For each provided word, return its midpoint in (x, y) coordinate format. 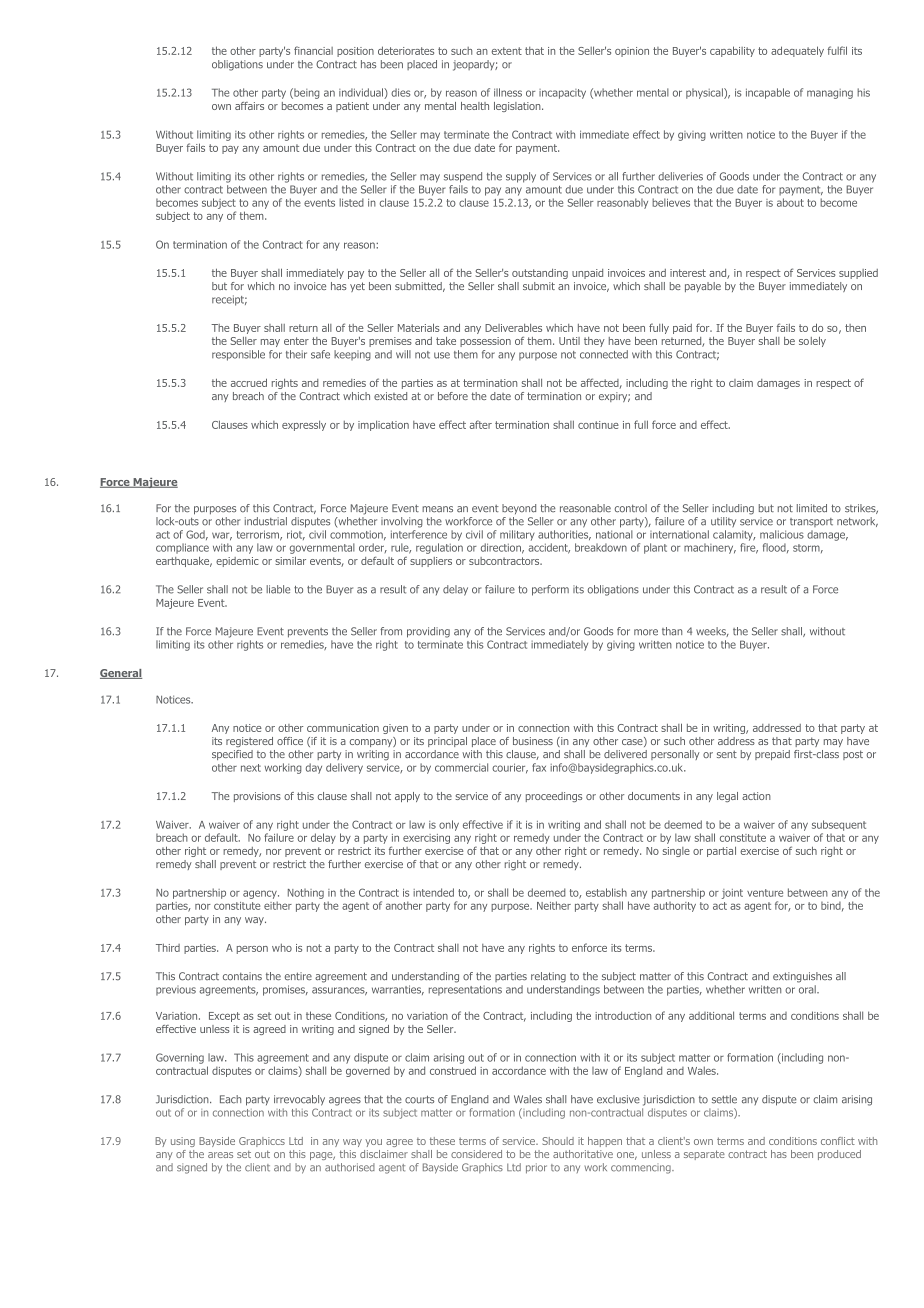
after (481, 424)
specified (232, 755)
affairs (249, 106)
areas (220, 1155)
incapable (768, 93)
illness (508, 92)
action (756, 796)
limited (812, 508)
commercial (461, 767)
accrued (249, 382)
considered (476, 1154)
